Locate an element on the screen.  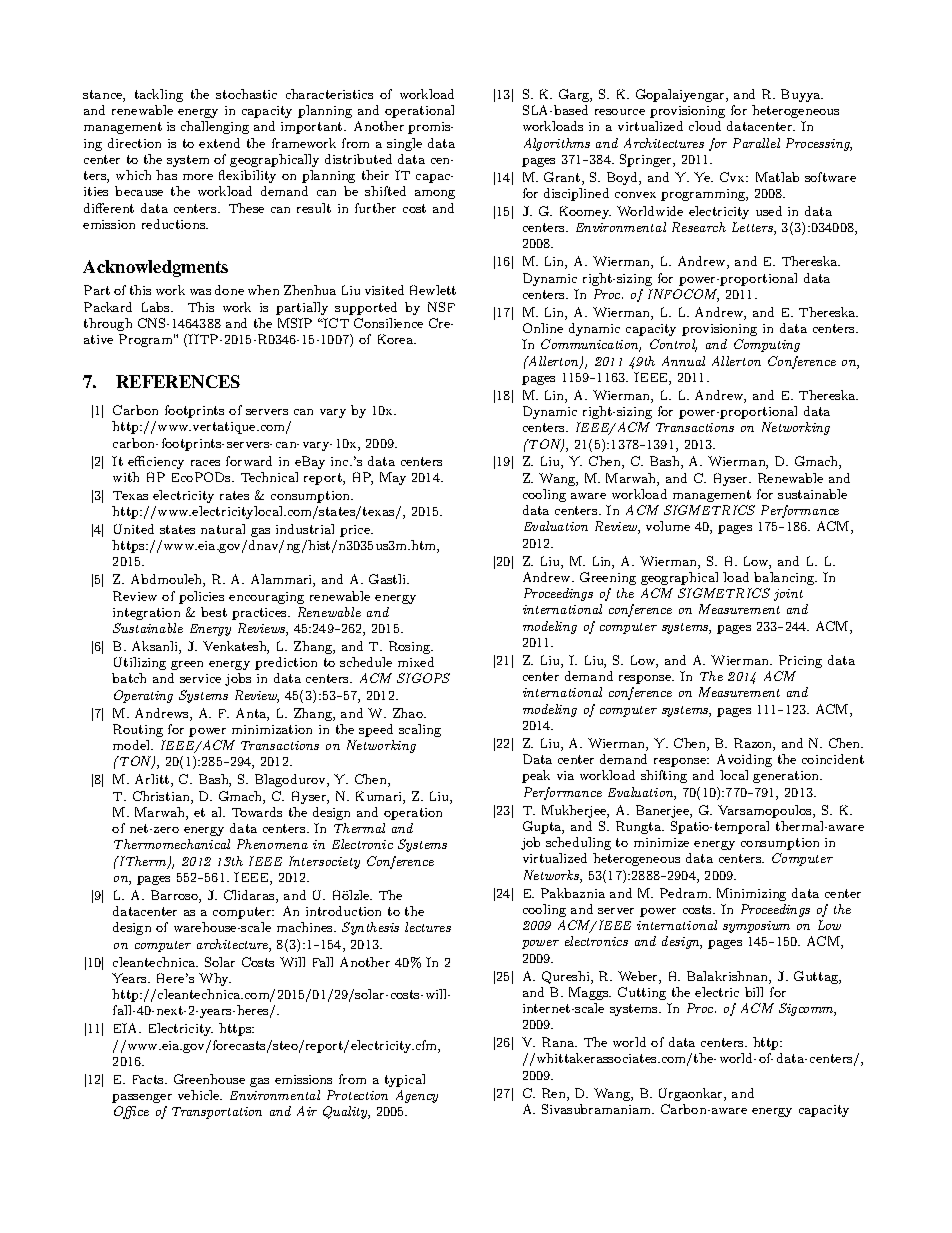
challenging is located at coordinates (215, 127).
